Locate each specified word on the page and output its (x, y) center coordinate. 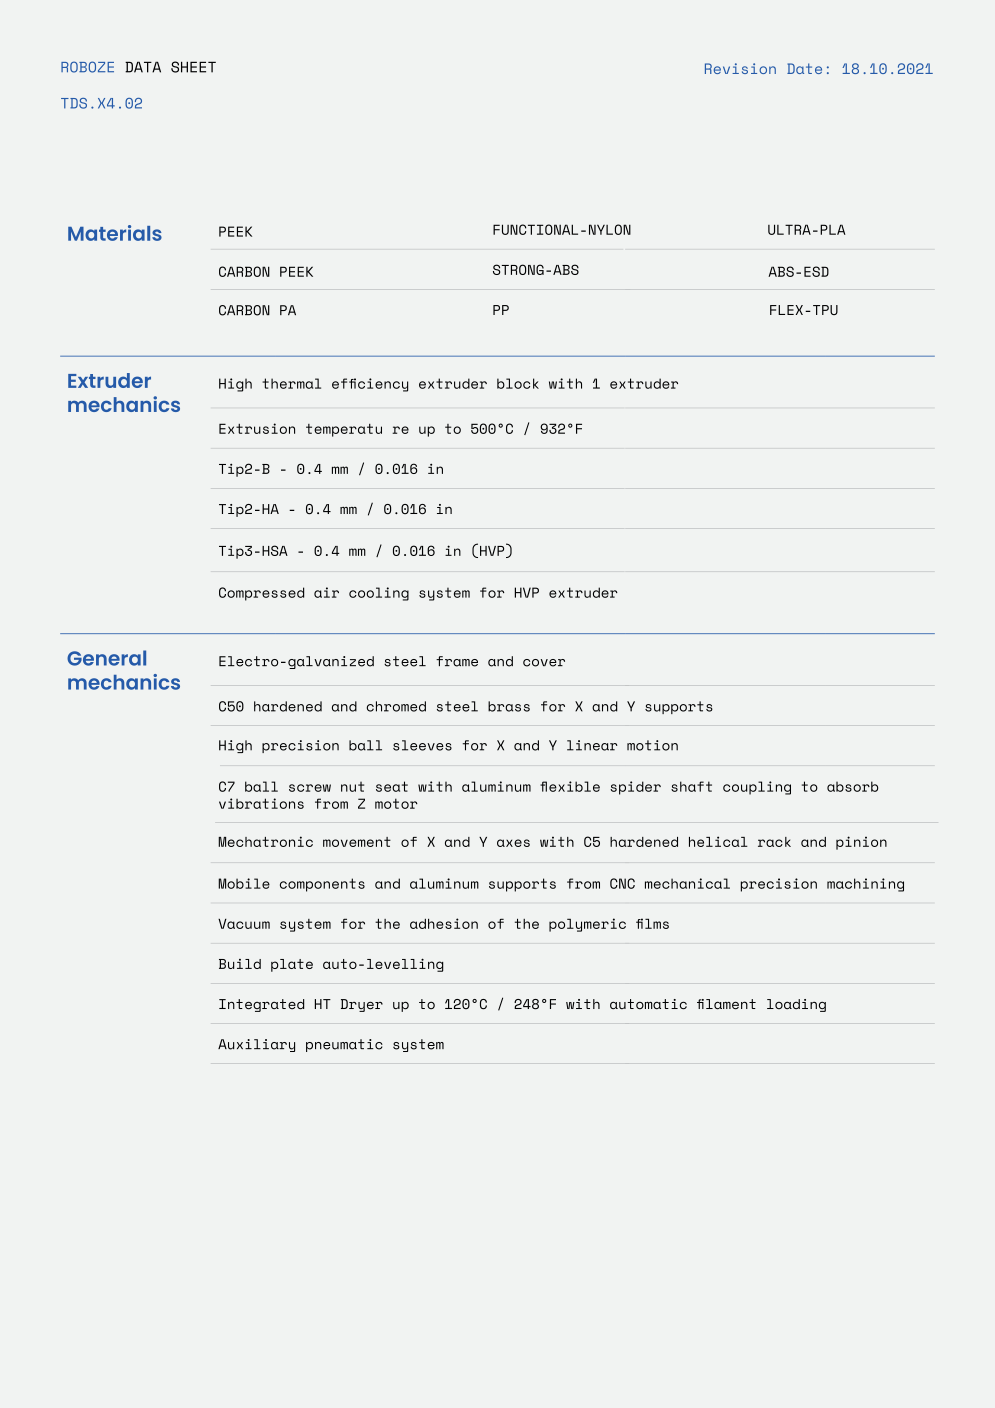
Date (804, 68)
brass (509, 706)
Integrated (261, 1005)
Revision (740, 68)
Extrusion (257, 428)
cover (544, 663)
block (518, 383)
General (106, 658)
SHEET (193, 67)
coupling (757, 788)
